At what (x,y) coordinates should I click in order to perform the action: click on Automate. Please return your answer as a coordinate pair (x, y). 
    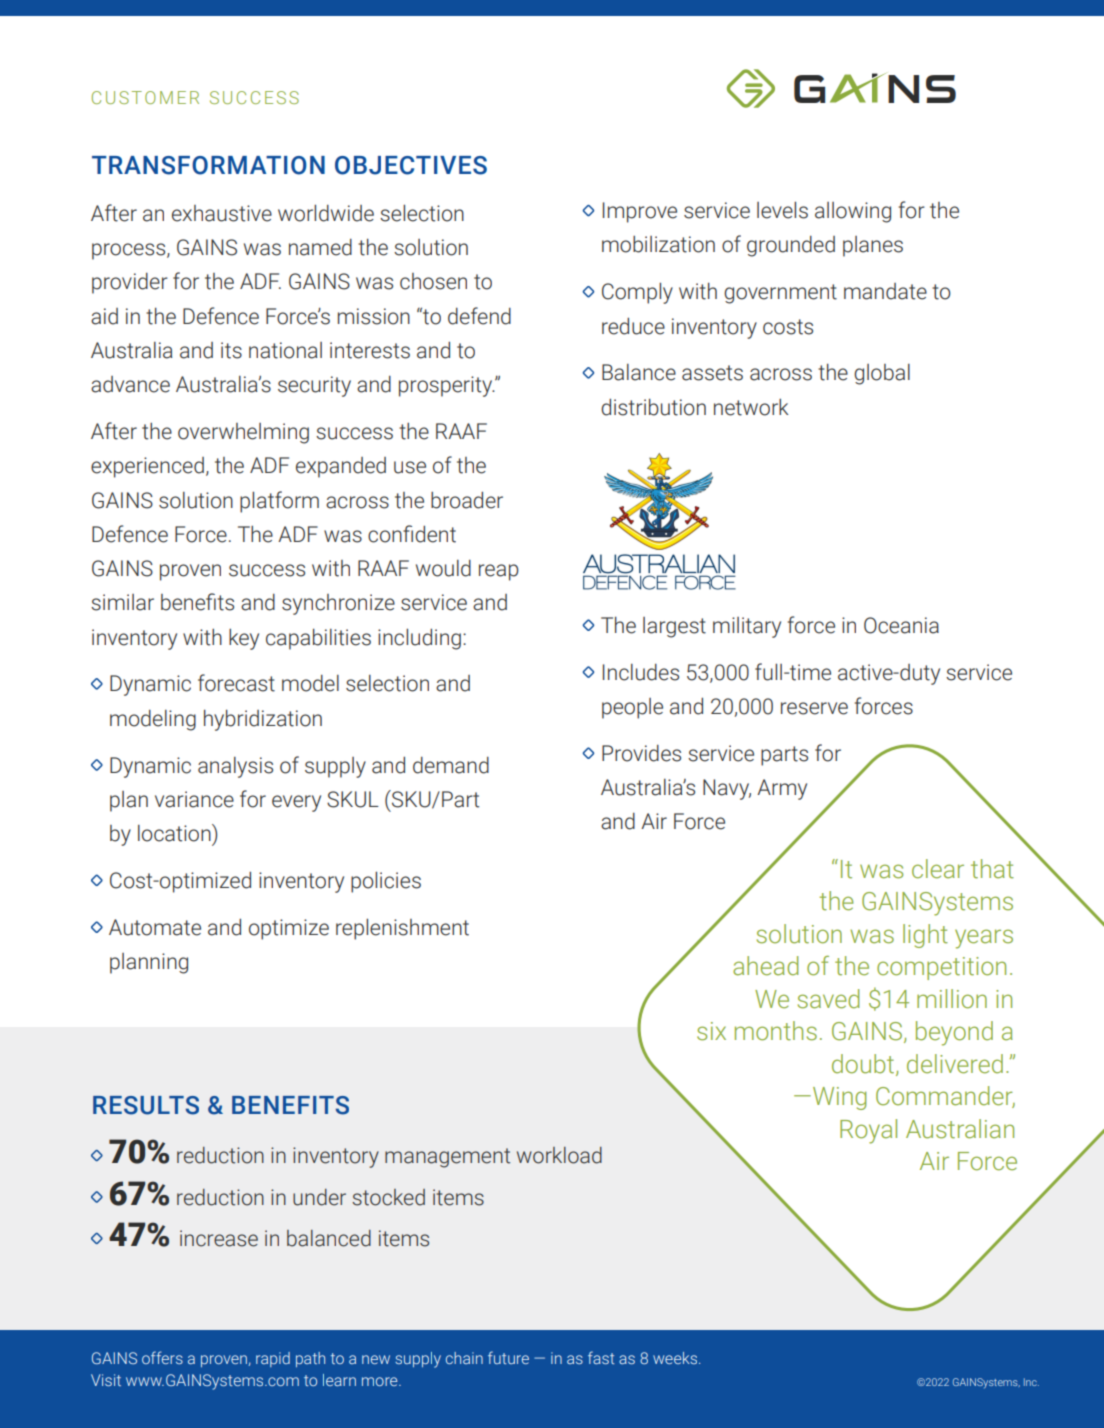
    Looking at the image, I should click on (155, 927).
